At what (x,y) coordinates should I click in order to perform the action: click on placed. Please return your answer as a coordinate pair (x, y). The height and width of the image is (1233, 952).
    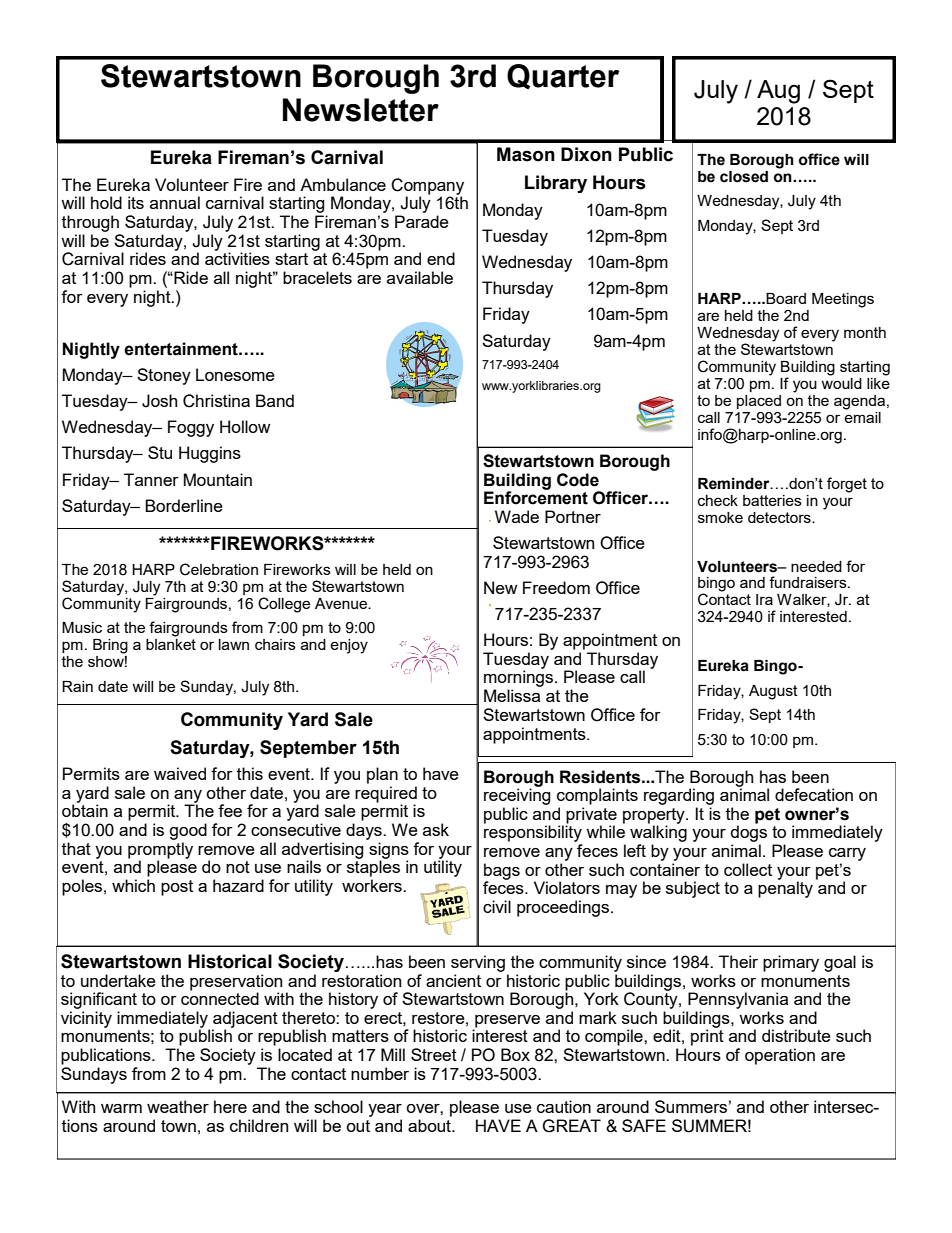
    Looking at the image, I should click on (759, 402).
